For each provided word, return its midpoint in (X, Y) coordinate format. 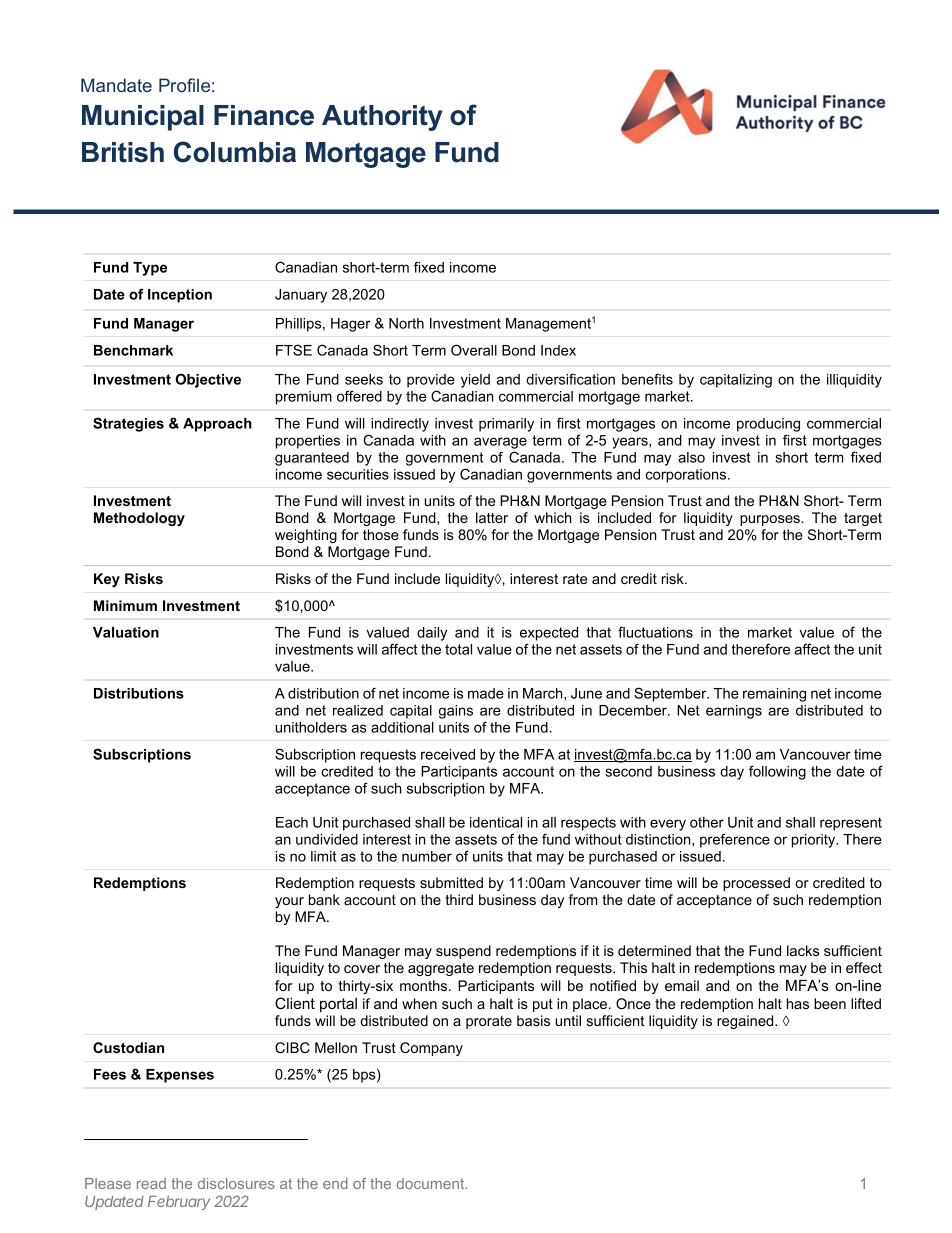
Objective (208, 380)
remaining (774, 695)
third (459, 899)
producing (768, 425)
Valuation (126, 632)
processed (756, 884)
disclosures (236, 1183)
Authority (382, 118)
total (458, 649)
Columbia (235, 152)
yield (475, 381)
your (289, 902)
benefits (647, 379)
